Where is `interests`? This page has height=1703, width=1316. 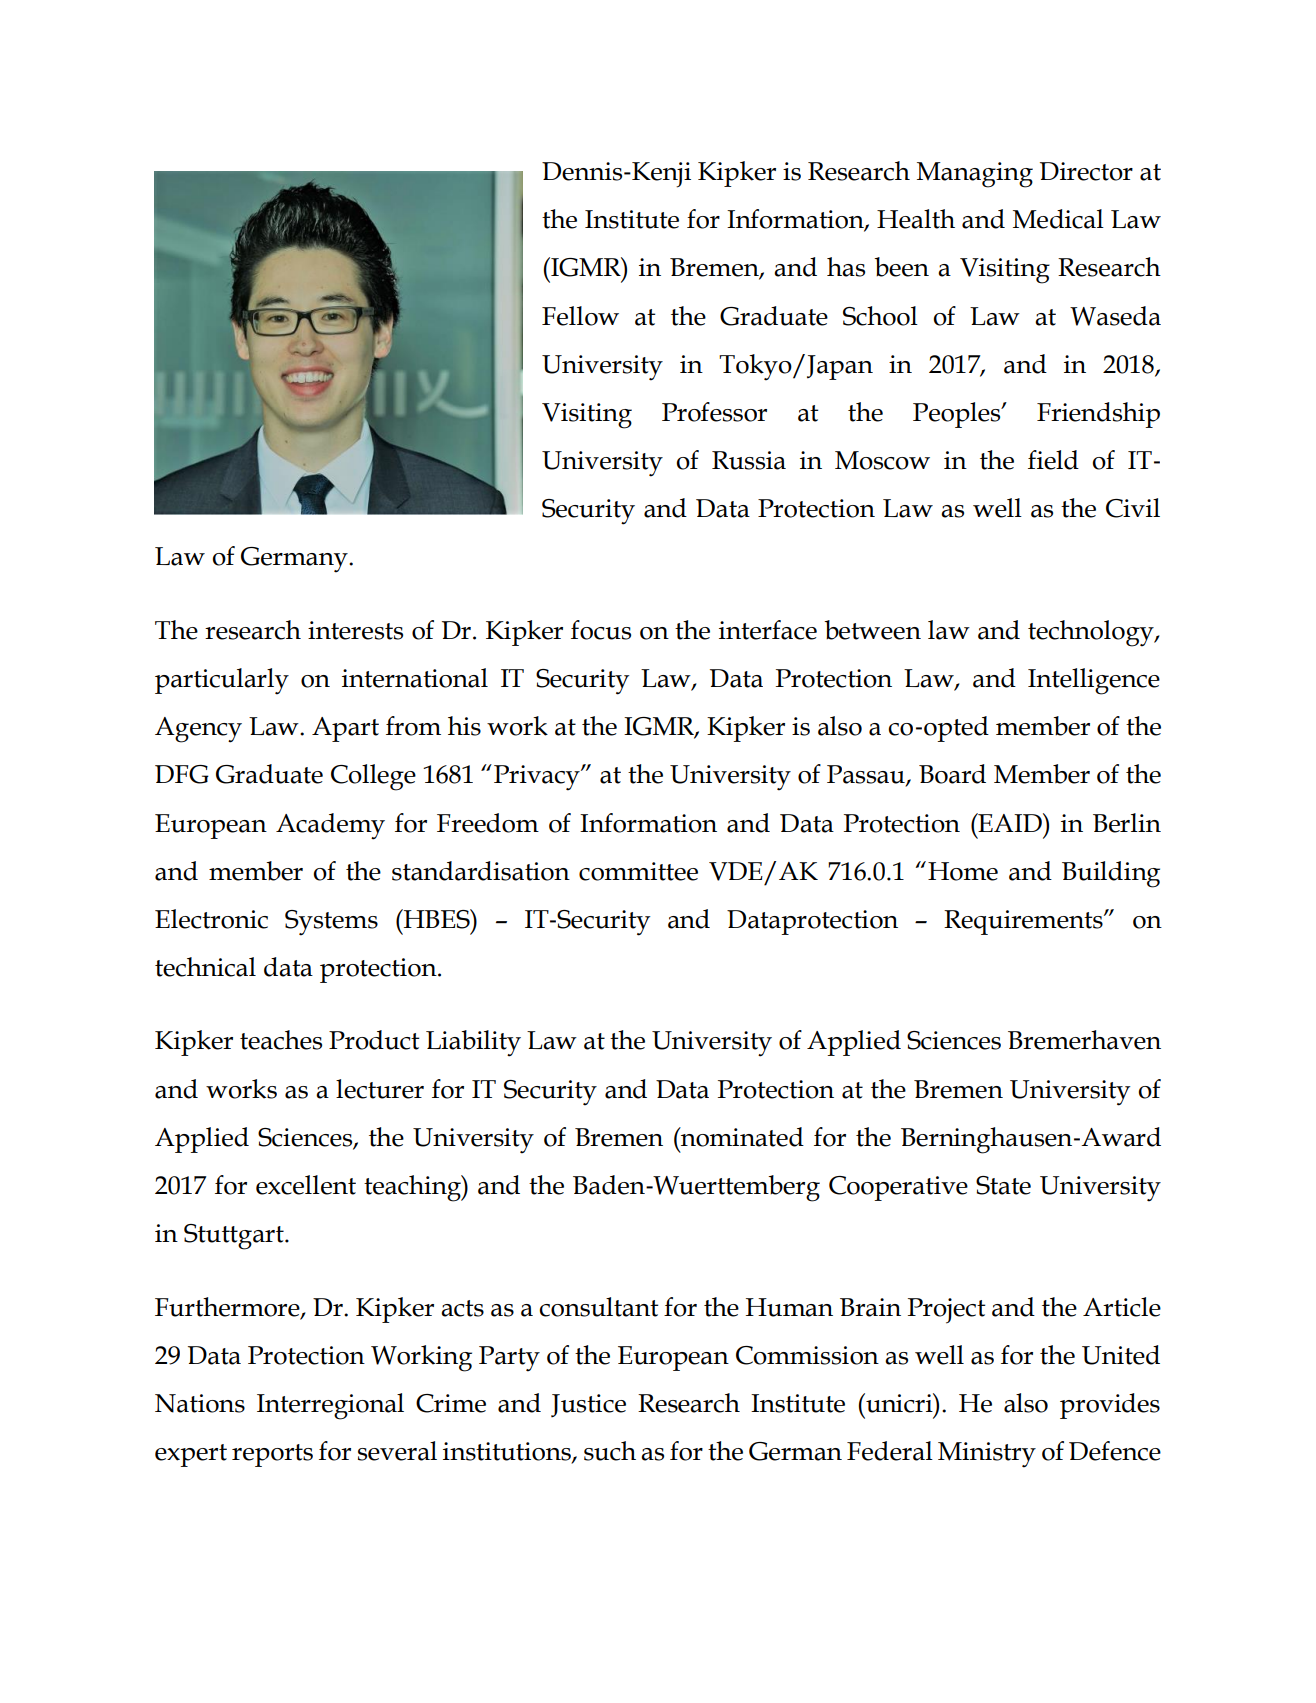 interests is located at coordinates (355, 630).
